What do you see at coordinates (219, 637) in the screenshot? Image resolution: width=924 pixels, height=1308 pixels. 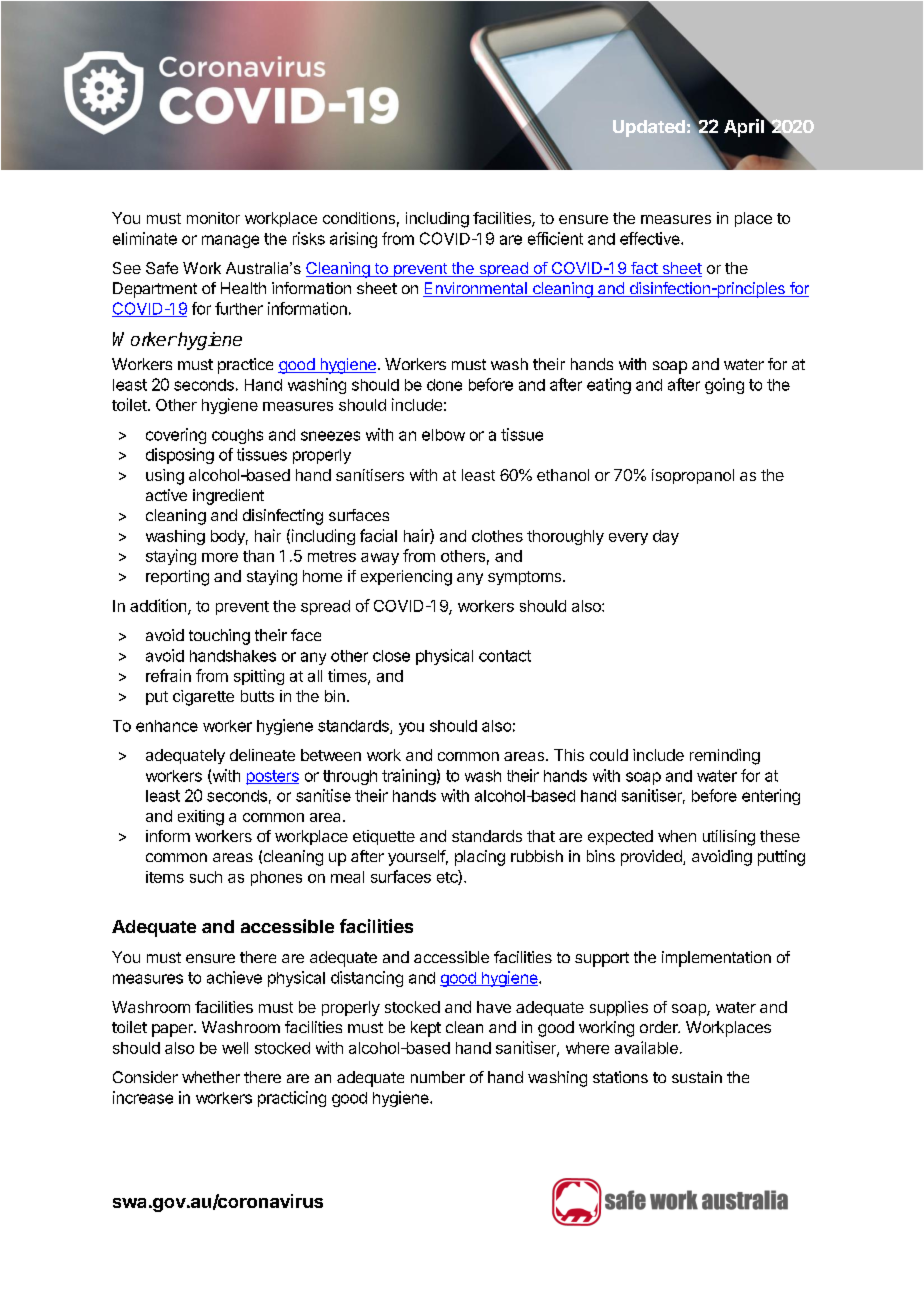 I see `touching` at bounding box center [219, 637].
